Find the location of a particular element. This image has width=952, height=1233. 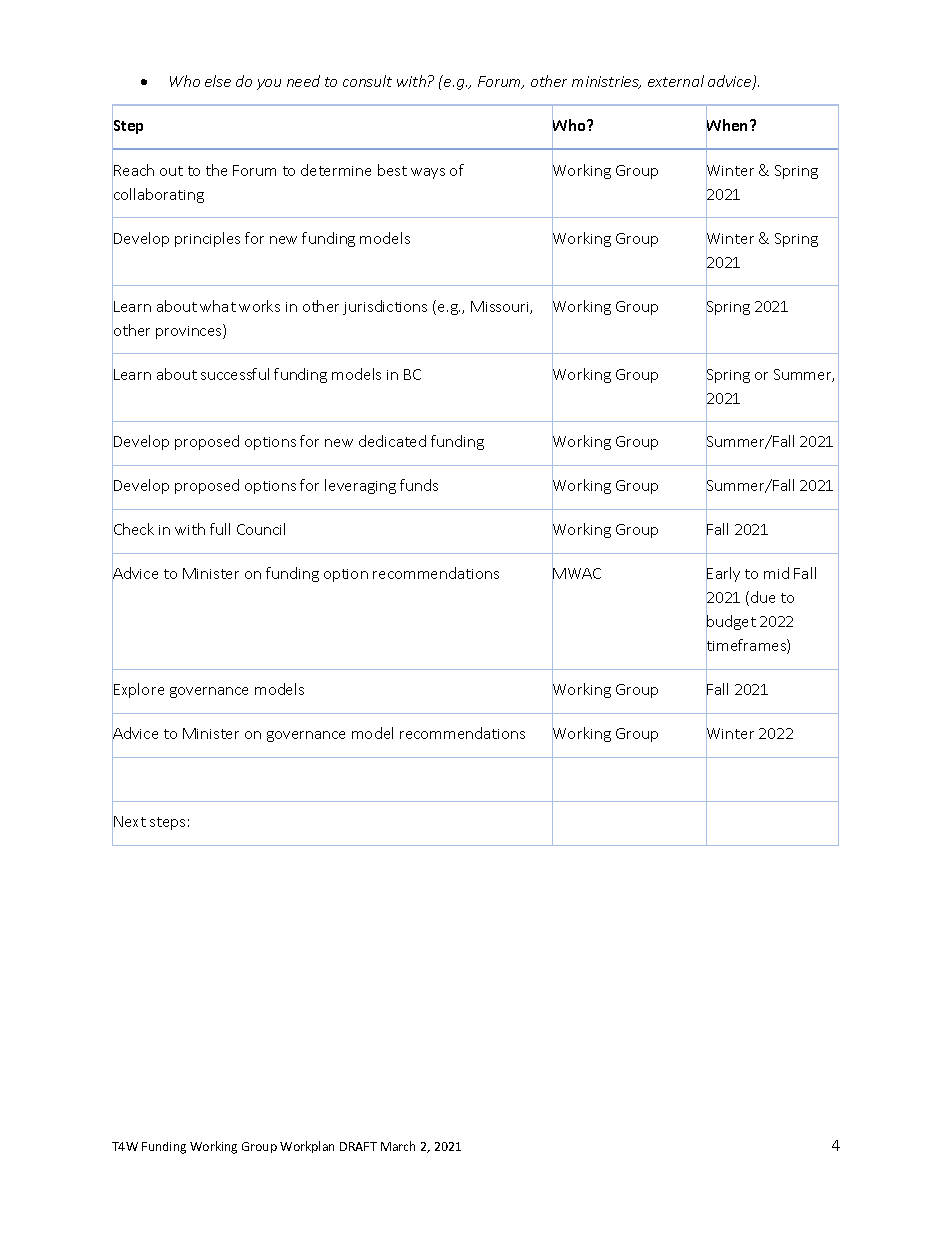

funds is located at coordinates (419, 485).
